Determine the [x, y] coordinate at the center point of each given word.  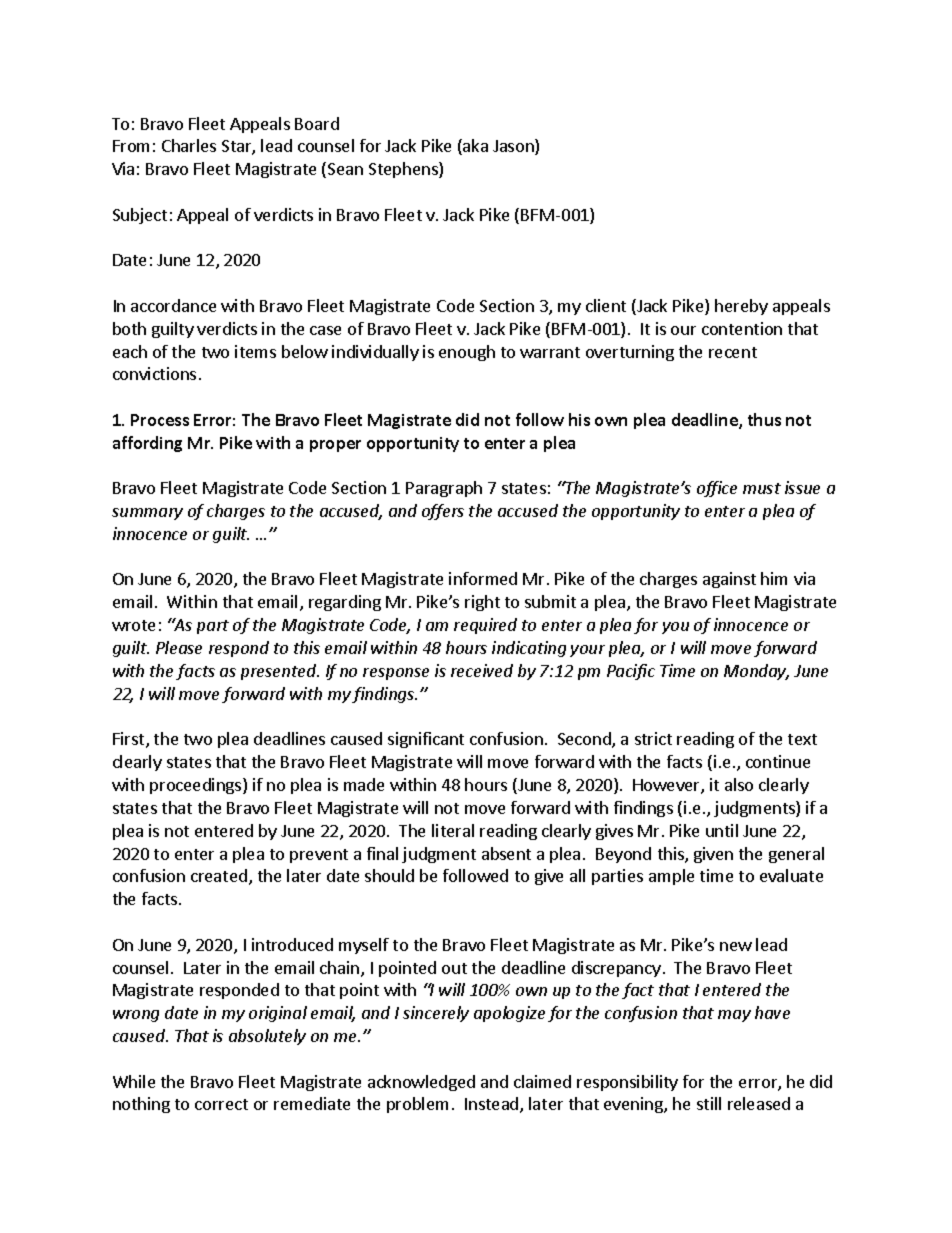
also [739, 784]
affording [147, 444]
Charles [189, 145]
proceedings [197, 786]
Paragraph [444, 489]
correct [221, 1104]
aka [474, 147]
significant [426, 740]
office [717, 489]
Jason [514, 147]
